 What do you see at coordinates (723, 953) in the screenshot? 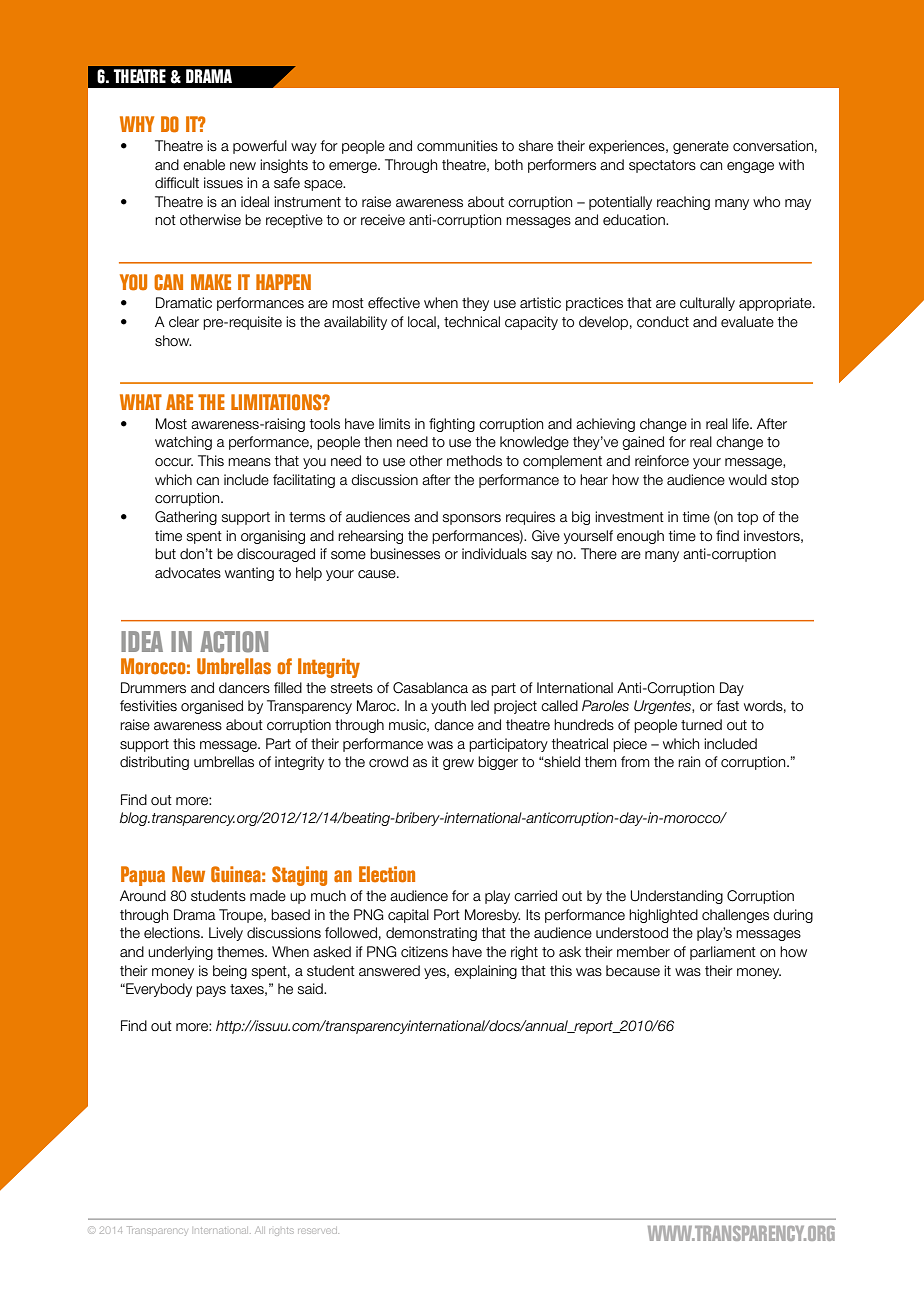
I see `parliament` at bounding box center [723, 953].
